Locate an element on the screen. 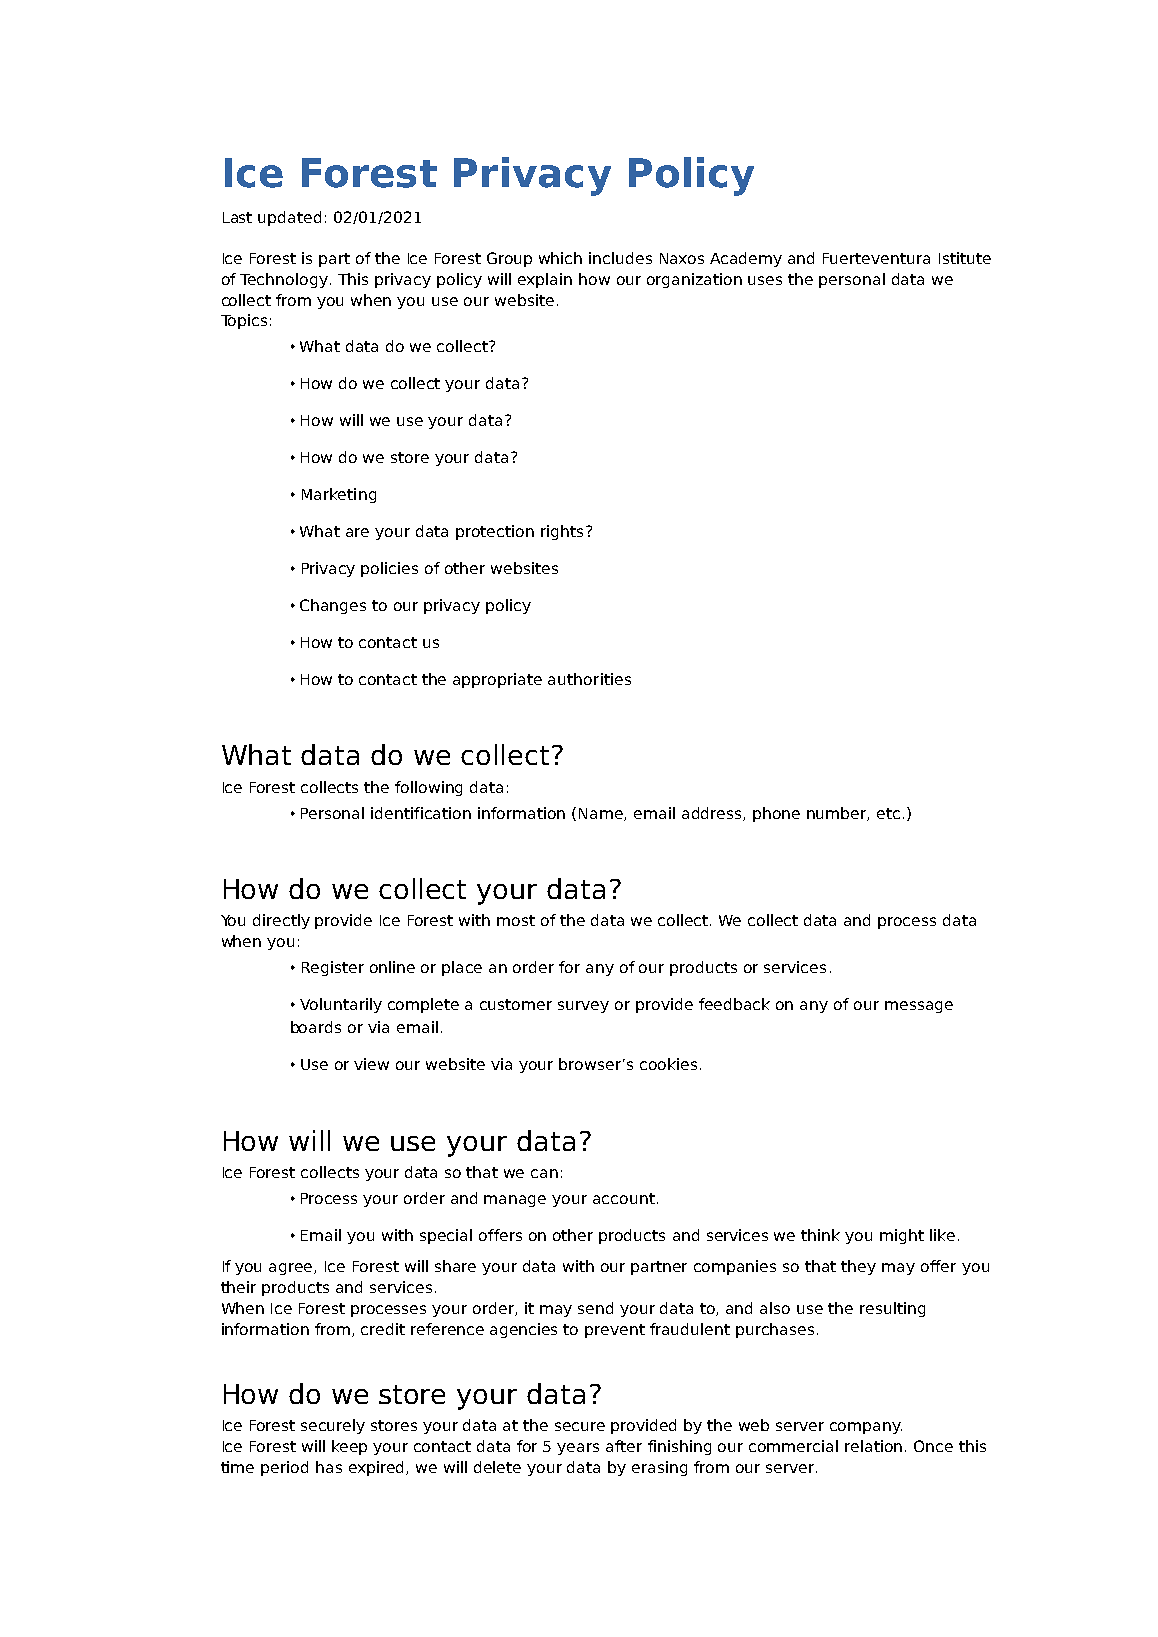 The height and width of the screenshot is (1637, 1158). uses is located at coordinates (765, 280).
